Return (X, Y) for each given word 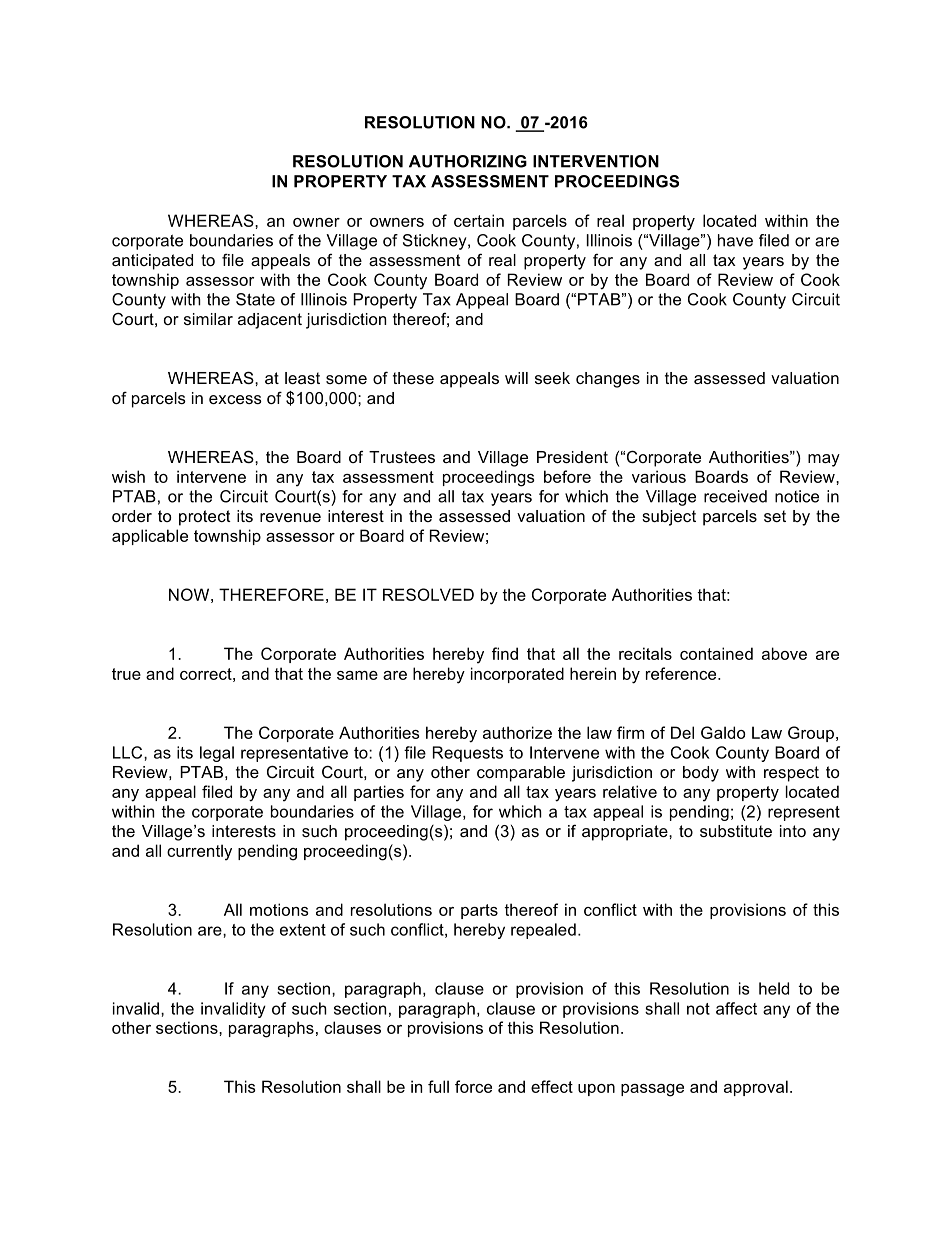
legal (217, 754)
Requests (468, 754)
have (735, 240)
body (701, 774)
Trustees (402, 457)
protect (205, 518)
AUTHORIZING (468, 161)
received (735, 496)
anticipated (152, 262)
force (473, 1086)
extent (303, 930)
